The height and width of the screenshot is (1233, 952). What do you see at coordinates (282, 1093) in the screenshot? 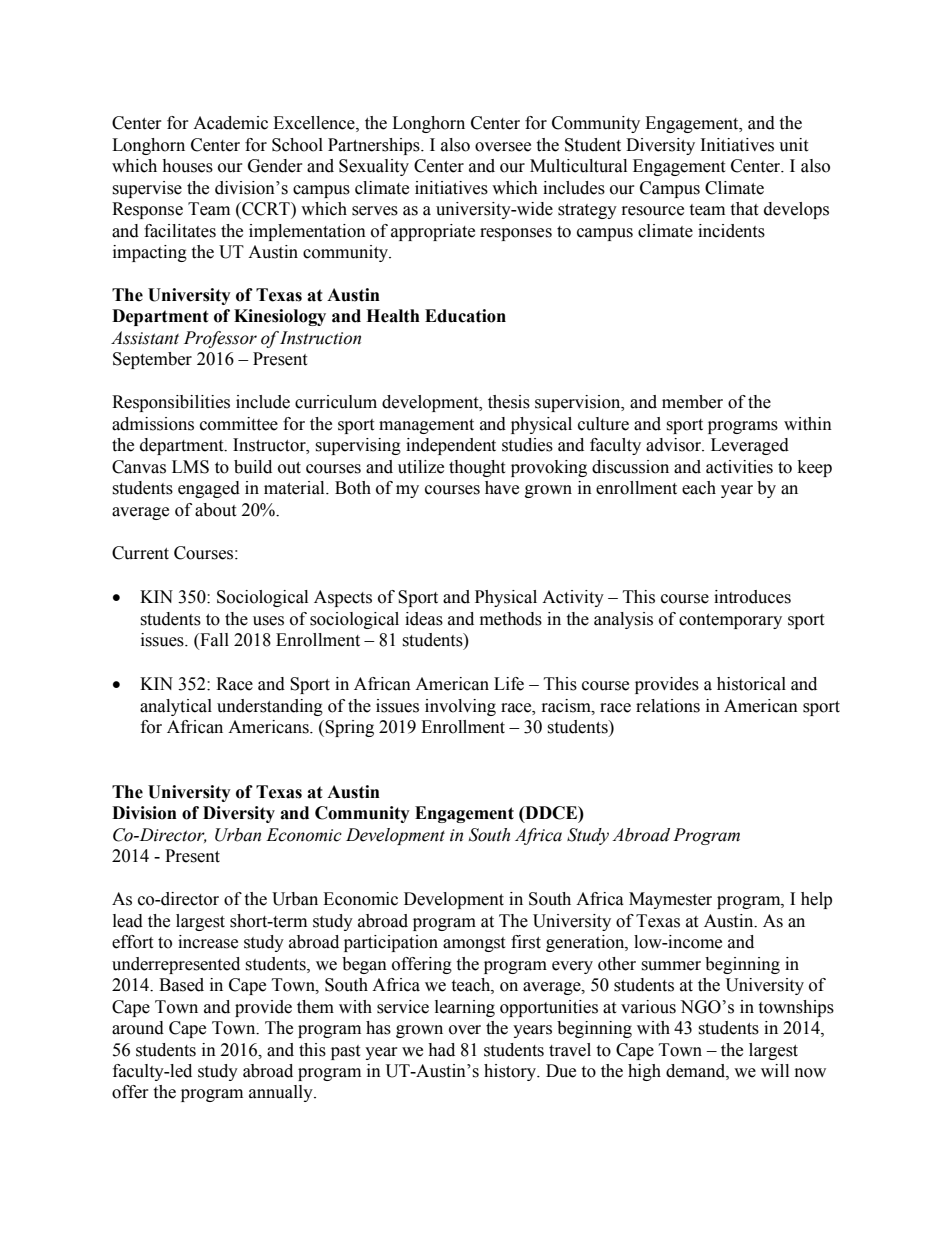
I see `annually` at bounding box center [282, 1093].
